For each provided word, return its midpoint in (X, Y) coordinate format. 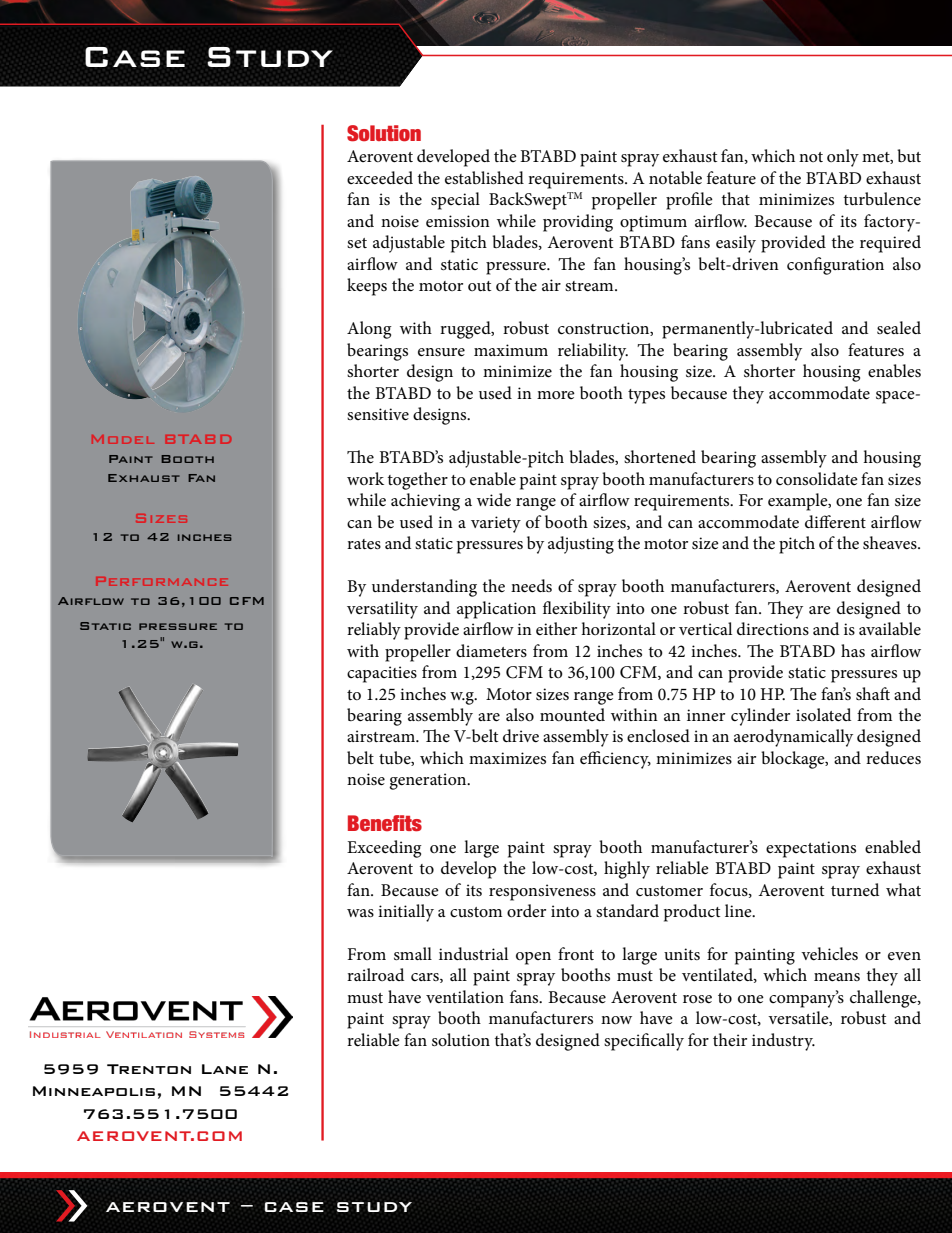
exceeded (380, 178)
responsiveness (542, 892)
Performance (162, 581)
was (360, 913)
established (484, 178)
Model (123, 439)
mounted (572, 714)
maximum (511, 350)
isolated (823, 715)
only (843, 158)
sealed (899, 328)
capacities (382, 674)
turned (855, 890)
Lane (225, 1069)
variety (496, 524)
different (835, 521)
